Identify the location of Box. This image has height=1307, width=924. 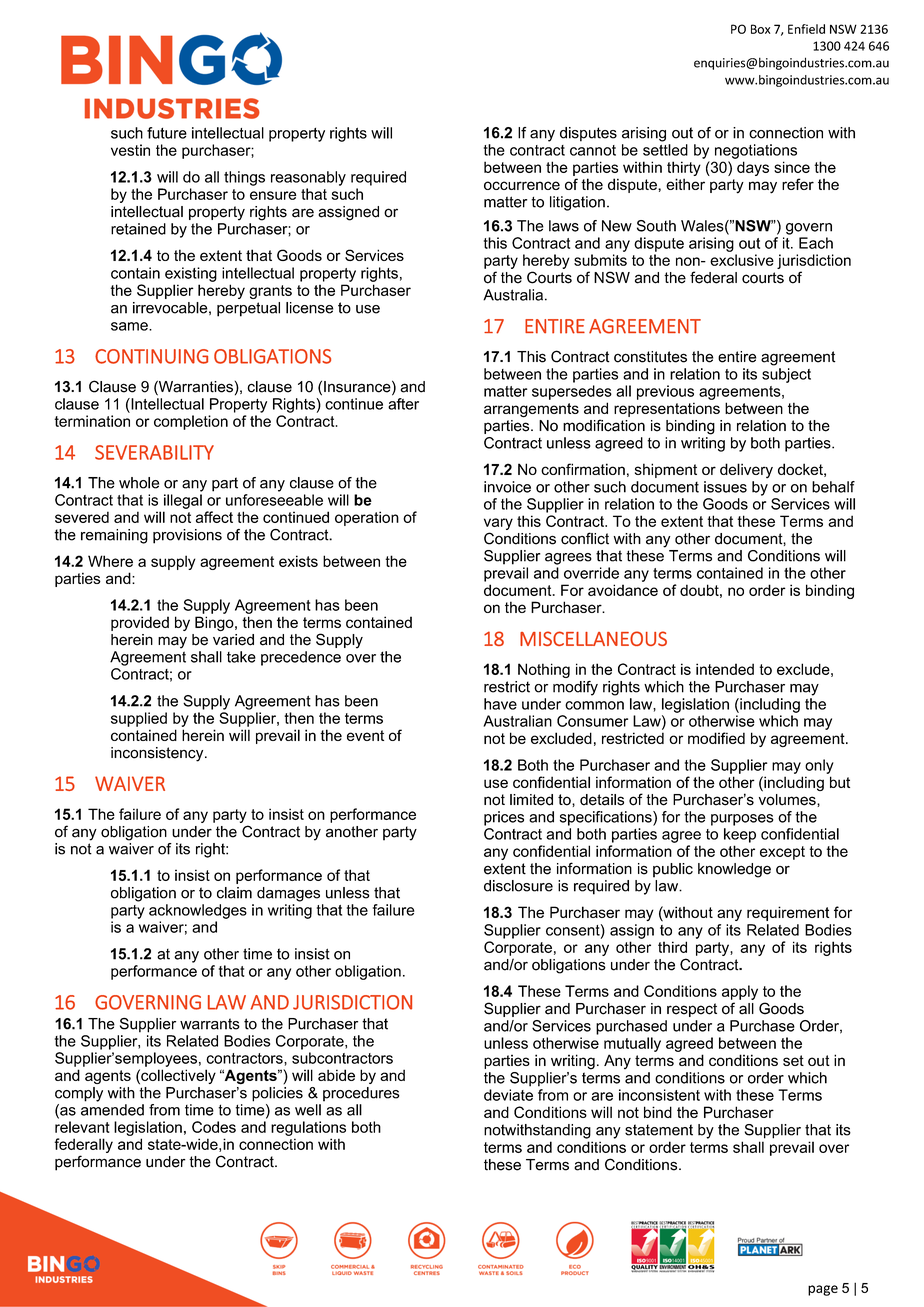
(761, 29).
